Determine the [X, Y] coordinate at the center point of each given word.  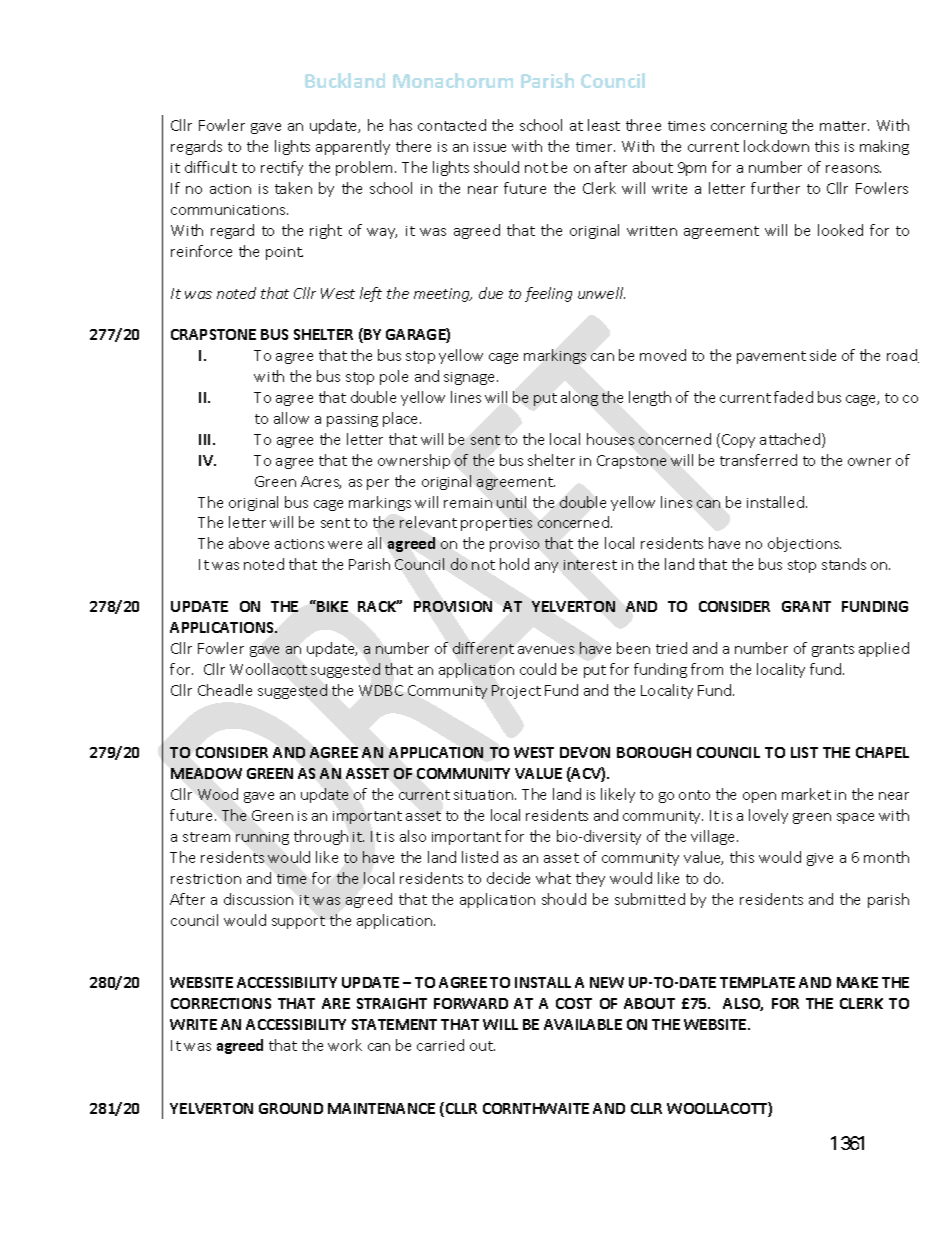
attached [791, 440]
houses [610, 439]
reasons [853, 169]
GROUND [291, 1108]
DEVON [585, 752]
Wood [218, 794]
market [806, 794]
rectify [282, 168]
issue [490, 147]
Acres [321, 482]
